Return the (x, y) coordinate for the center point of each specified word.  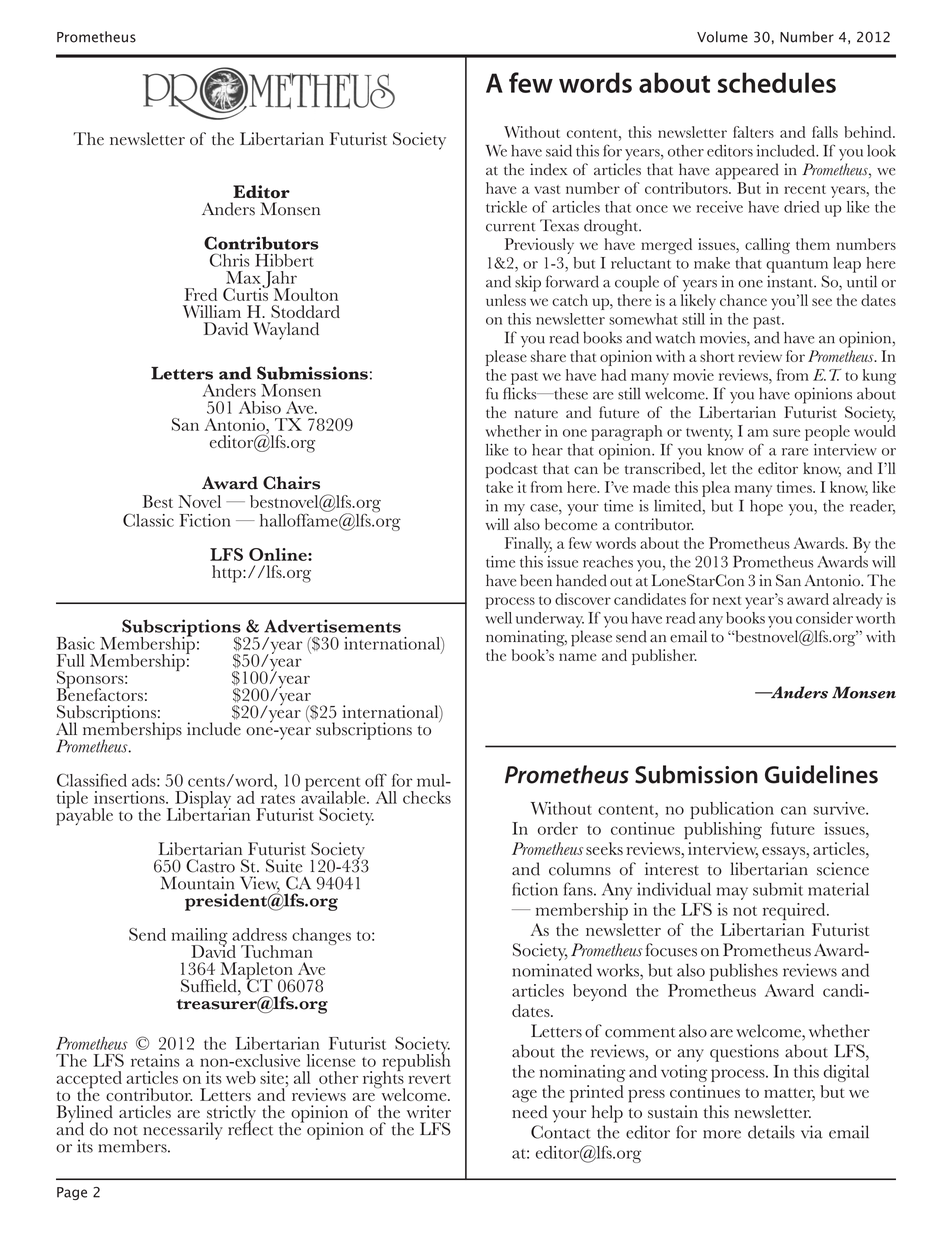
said (559, 151)
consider (824, 618)
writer (429, 1112)
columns (580, 869)
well (498, 618)
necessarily (183, 1131)
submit (778, 889)
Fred (200, 294)
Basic (76, 643)
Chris (230, 260)
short (717, 356)
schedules (776, 82)
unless (506, 300)
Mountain (197, 883)
